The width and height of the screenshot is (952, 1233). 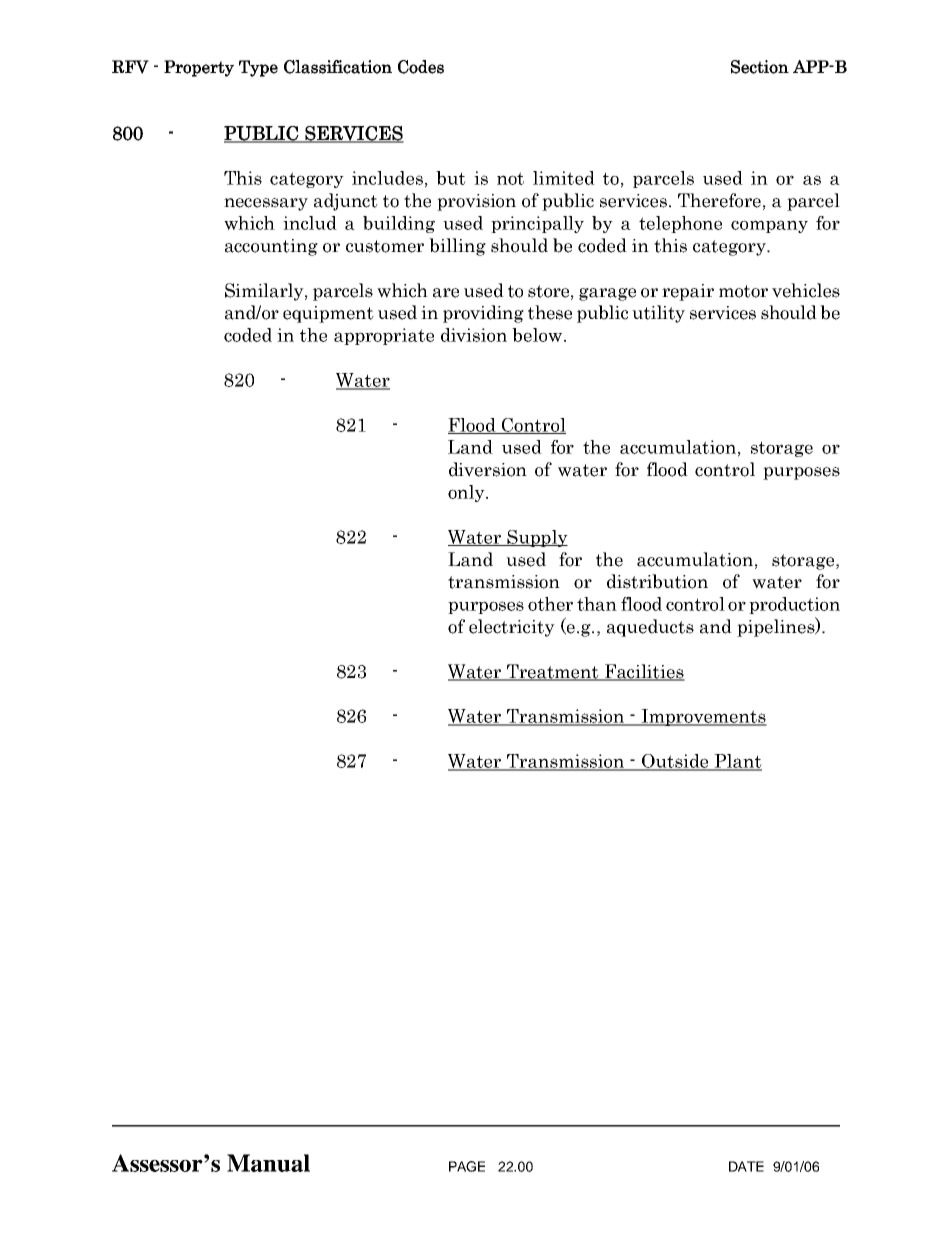 I want to click on Section, so click(x=760, y=67).
